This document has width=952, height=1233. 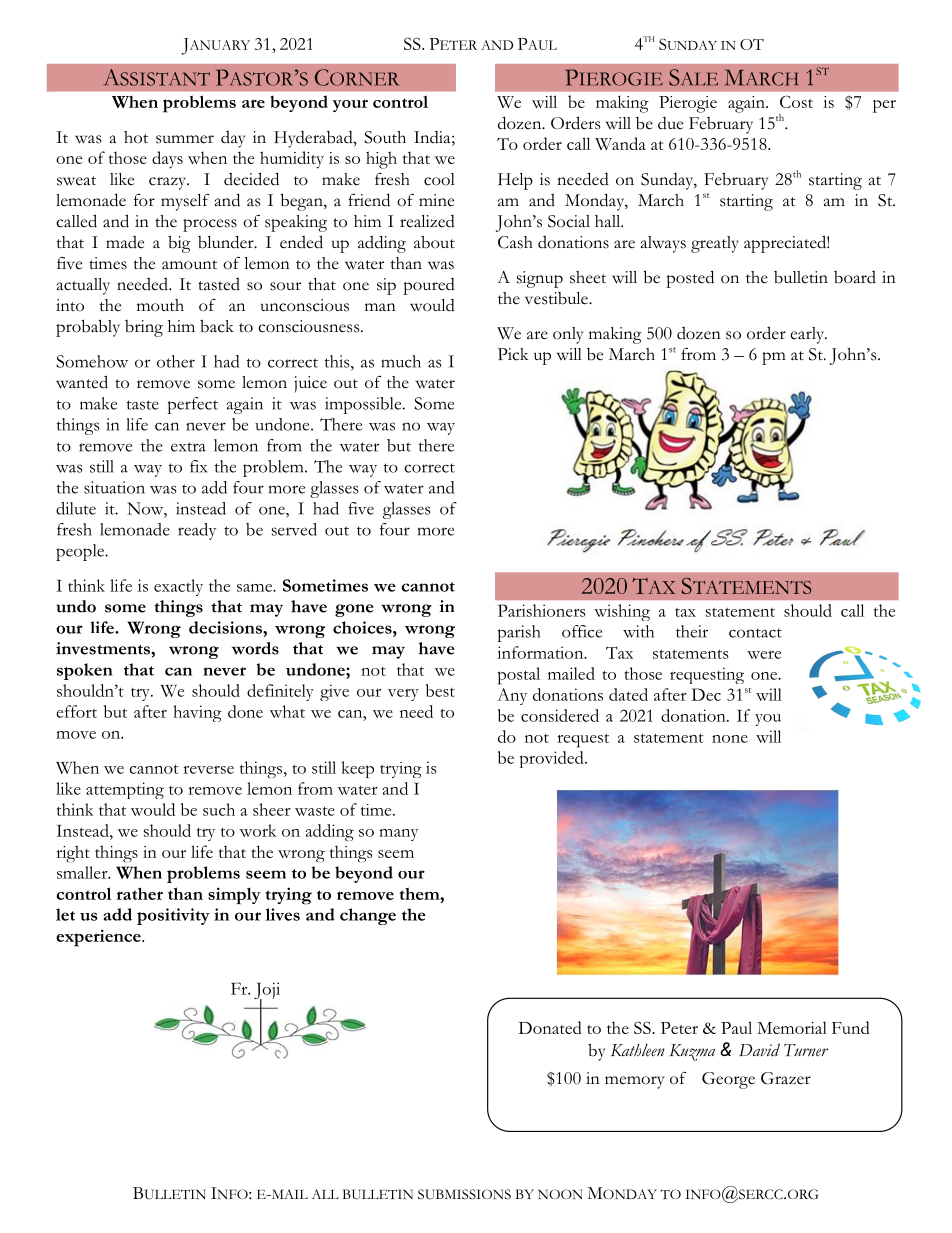 What do you see at coordinates (173, 916) in the document?
I see `positivity` at bounding box center [173, 916].
